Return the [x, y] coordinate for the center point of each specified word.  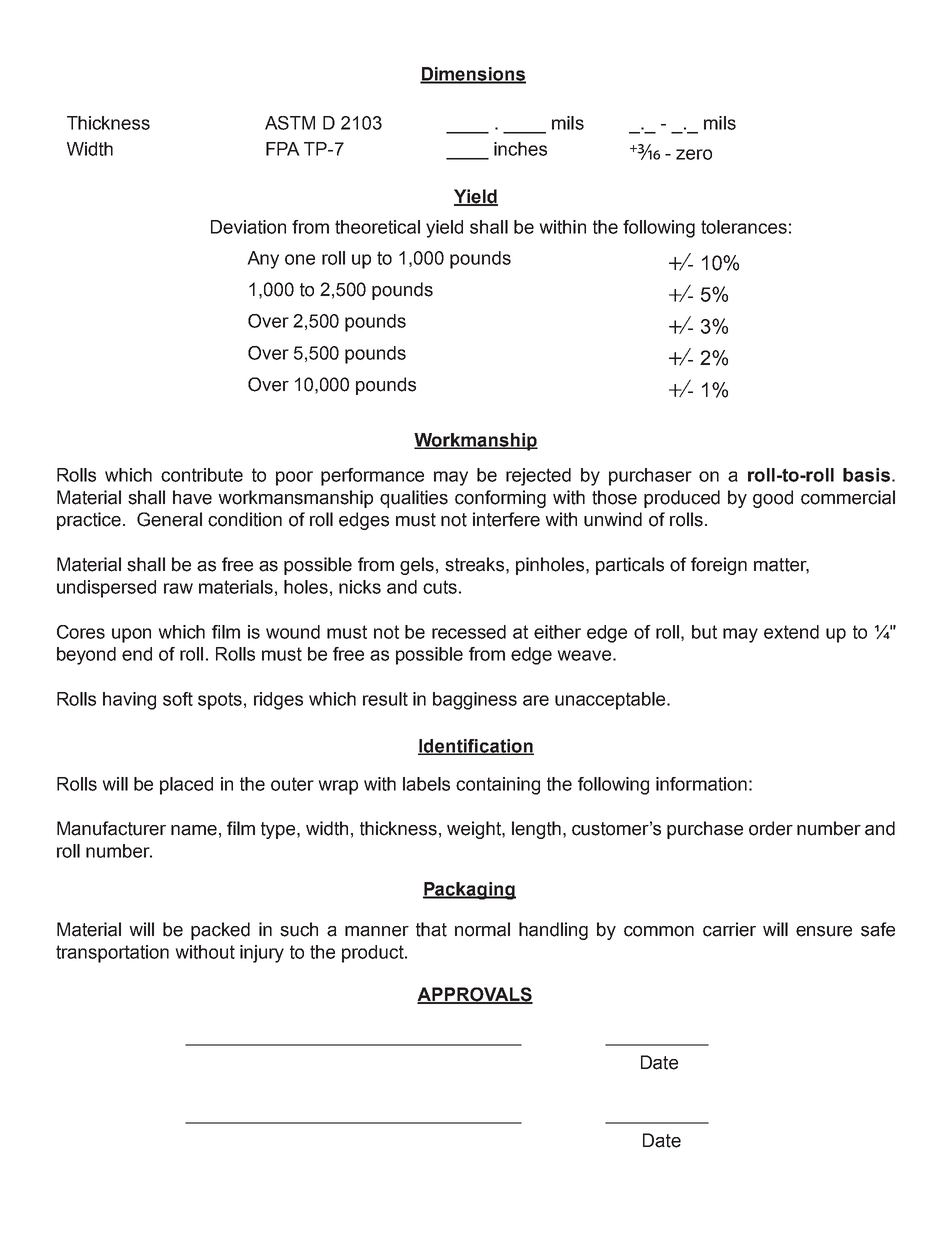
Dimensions [473, 75]
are [536, 700]
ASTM [290, 123]
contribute [202, 475]
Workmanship [476, 442]
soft [178, 699]
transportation [112, 954]
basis [866, 475]
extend [791, 632]
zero [694, 154]
